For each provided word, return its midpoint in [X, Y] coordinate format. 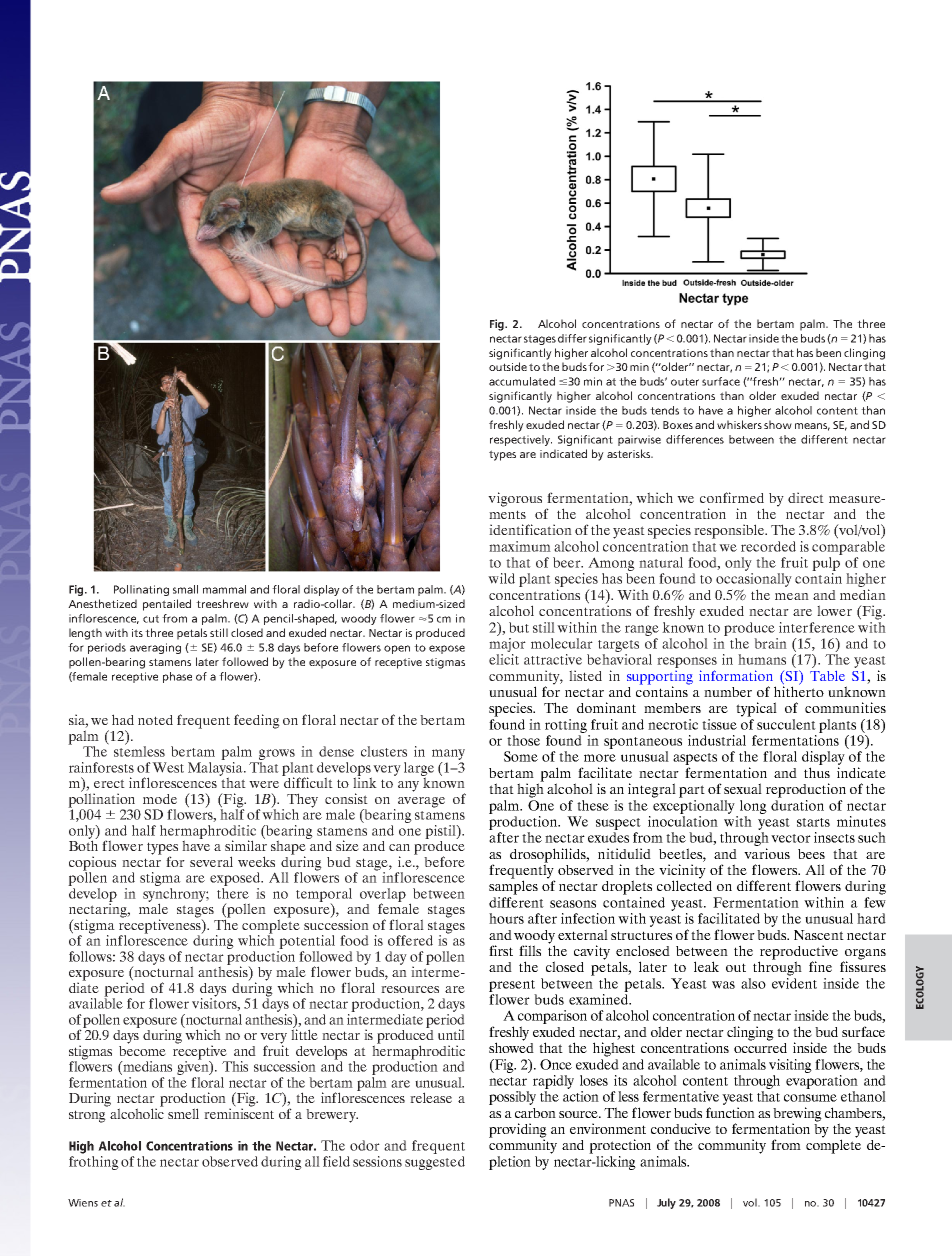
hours [506, 918]
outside [508, 366]
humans [762, 659]
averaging [155, 648]
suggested [435, 1161]
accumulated [522, 381]
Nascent [819, 935]
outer [685, 382]
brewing [797, 1115]
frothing [94, 1161]
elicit [504, 659]
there [233, 892]
